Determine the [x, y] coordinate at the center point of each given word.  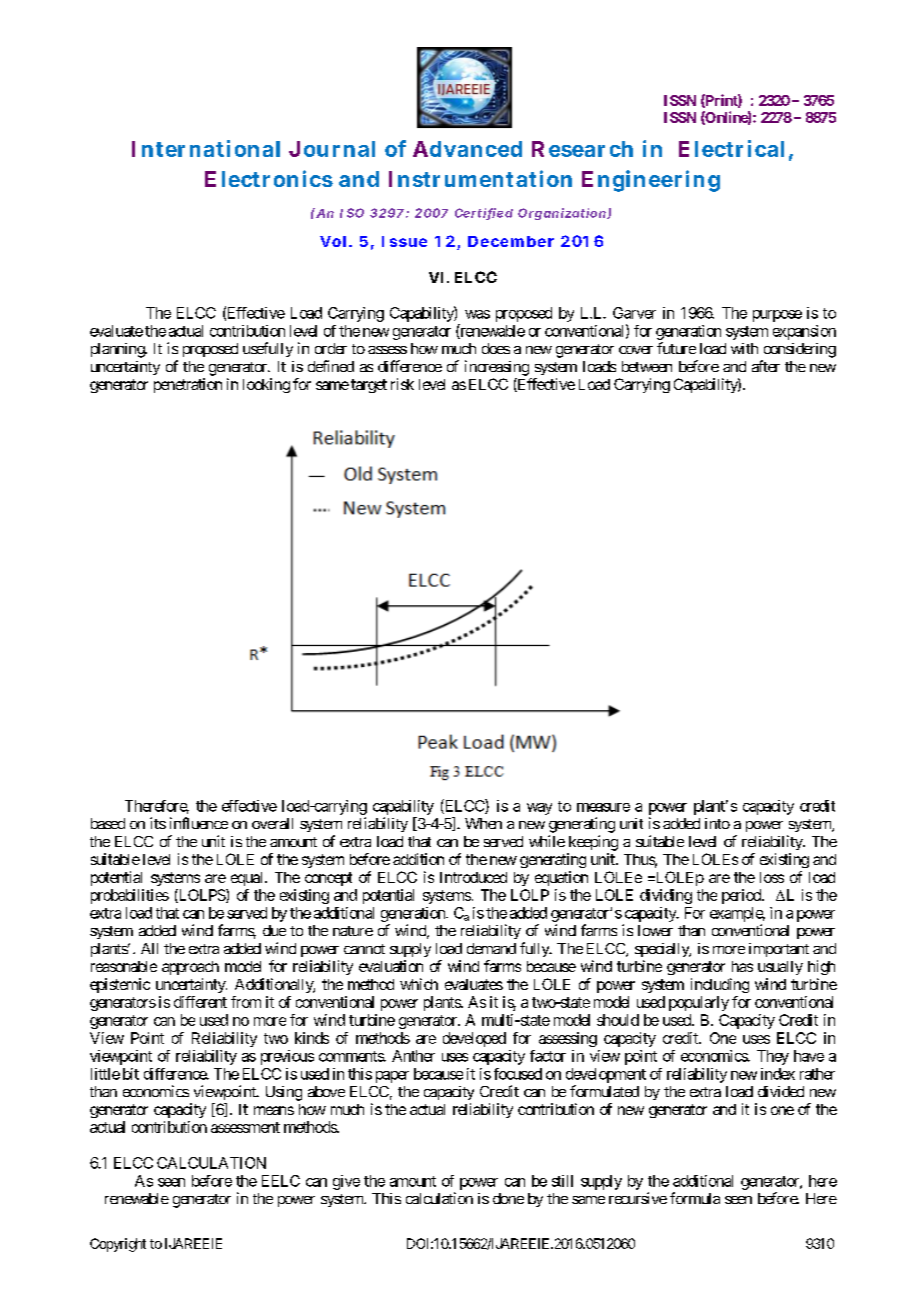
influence [199, 823]
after [766, 366]
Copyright [118, 1245]
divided [781, 1091]
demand [491, 948]
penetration [188, 385]
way [539, 809]
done [508, 1198]
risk [402, 384]
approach [190, 968]
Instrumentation [480, 178]
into [717, 823]
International [206, 148]
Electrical [731, 148]
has [742, 966]
